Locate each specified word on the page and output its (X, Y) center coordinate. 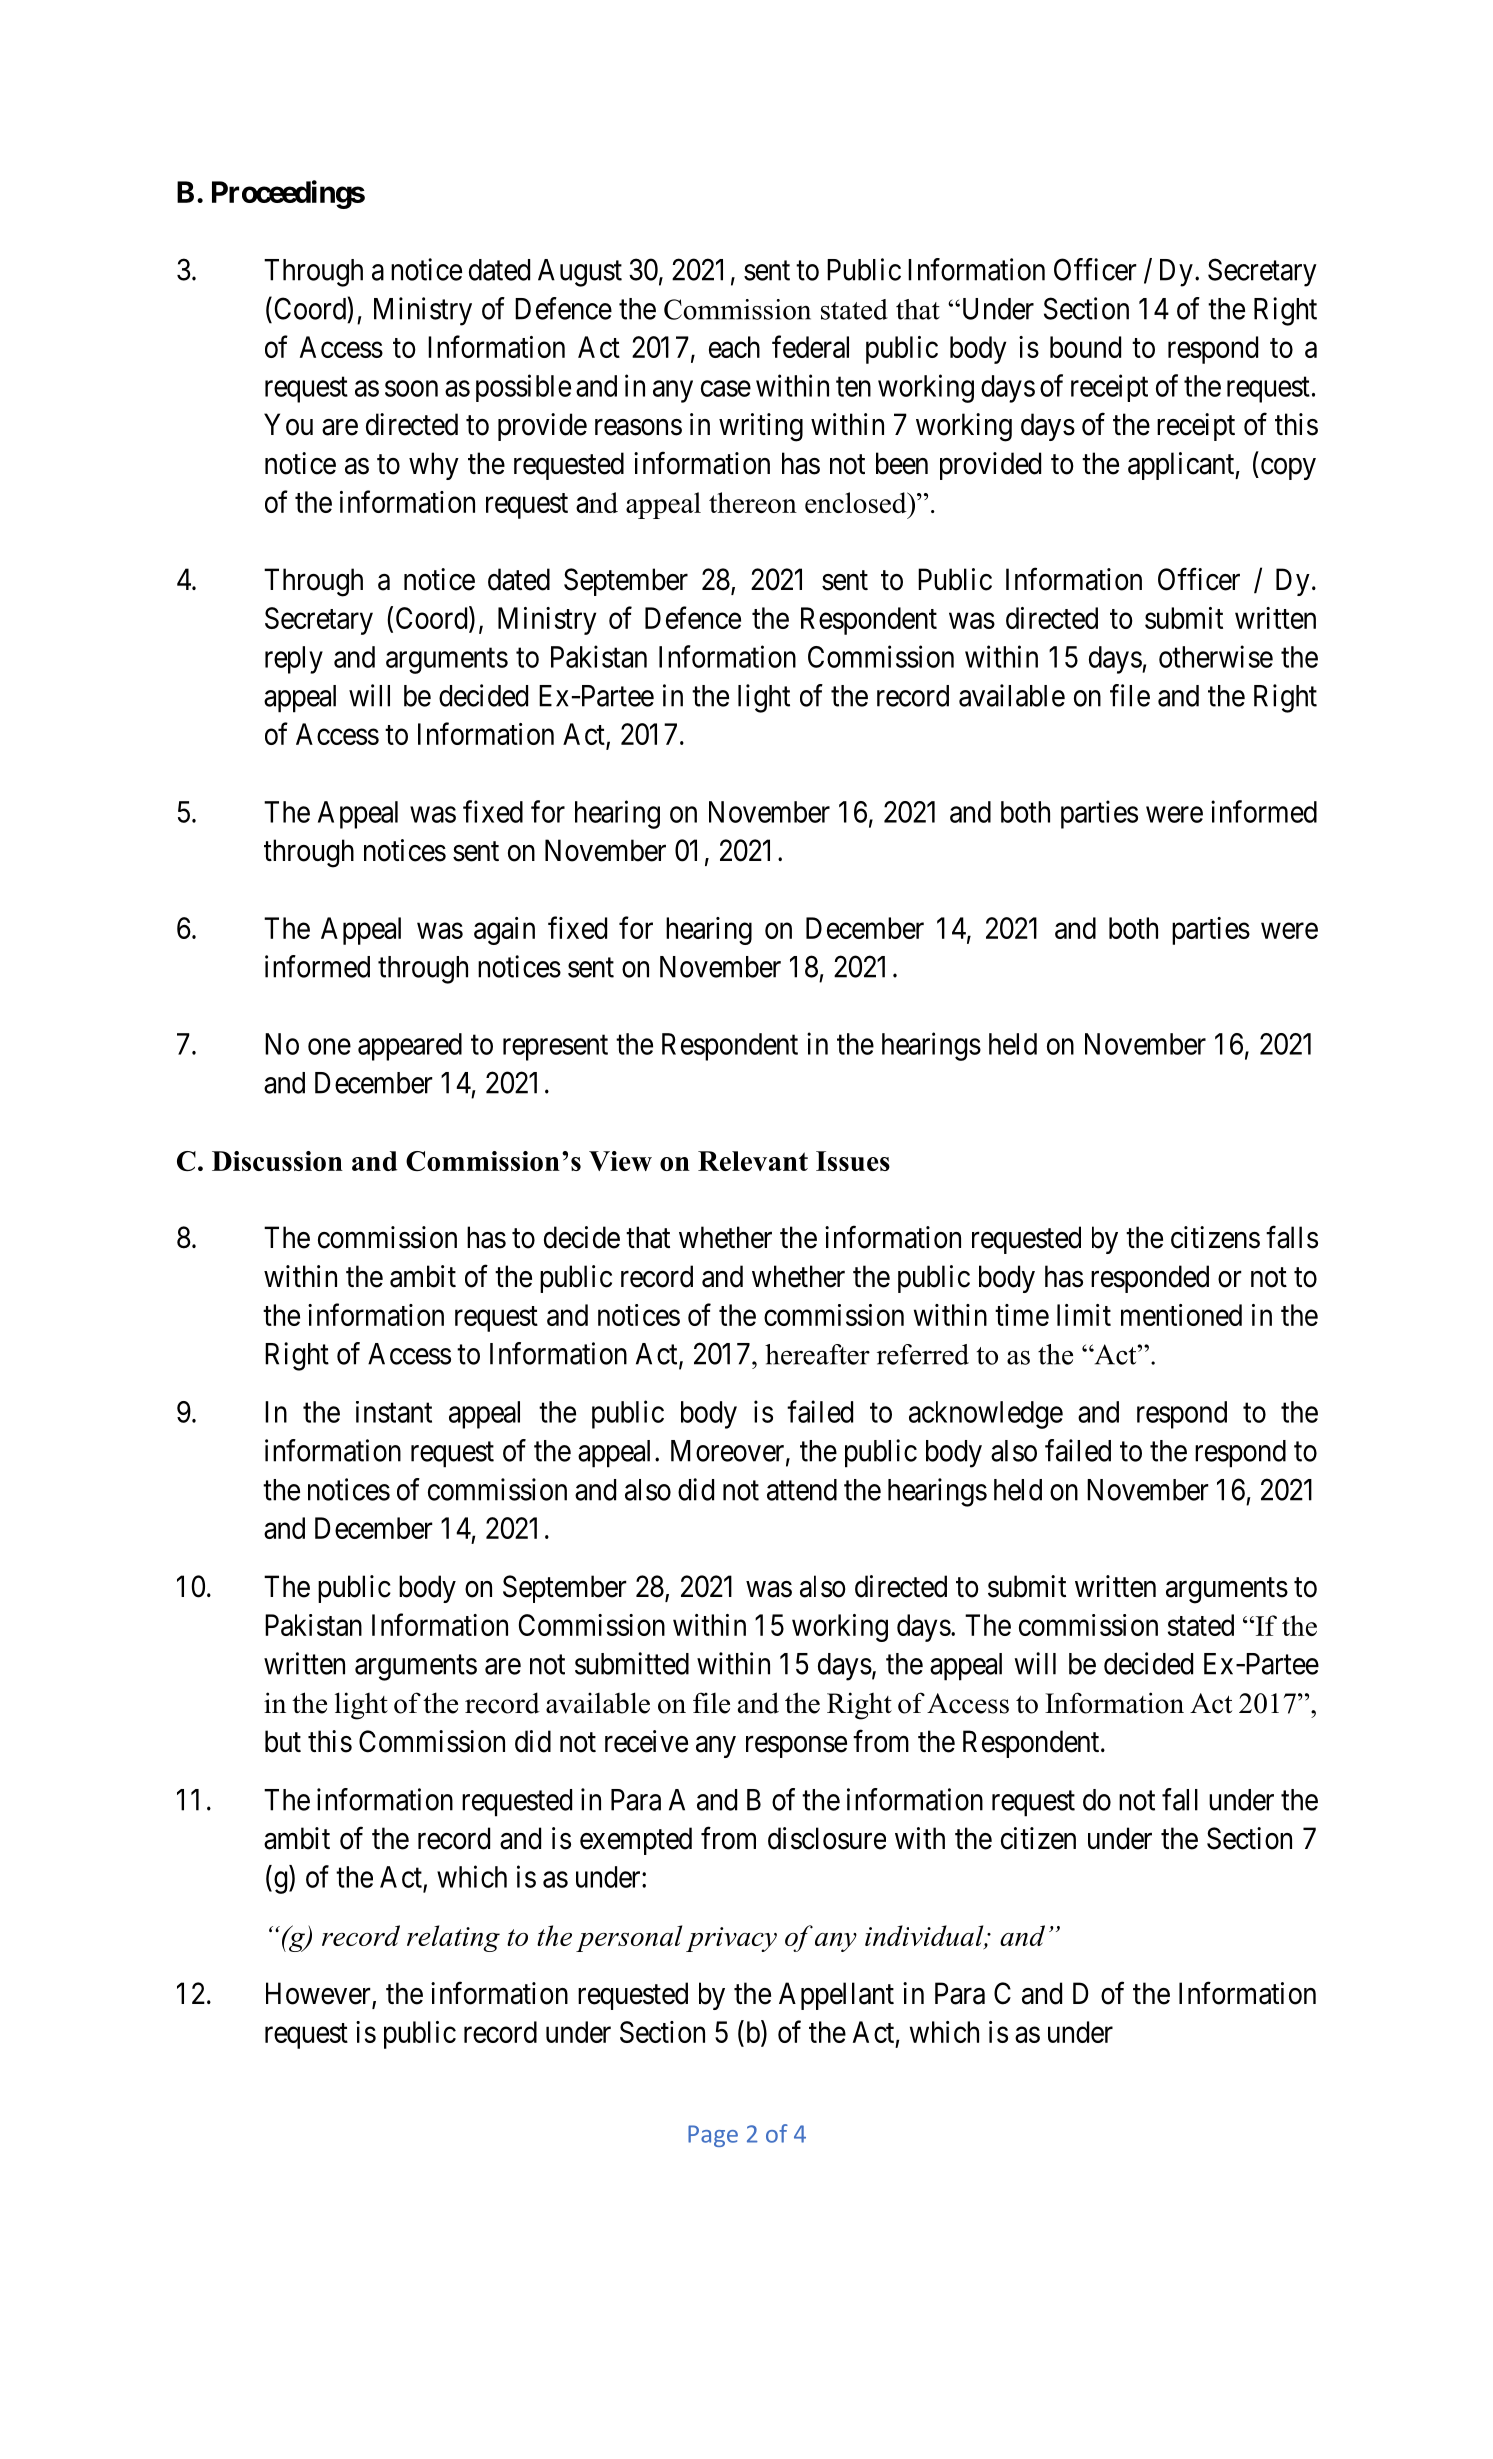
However (319, 1994)
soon (411, 388)
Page (713, 2136)
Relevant (753, 1161)
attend (802, 1490)
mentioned (1181, 1315)
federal (810, 346)
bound (1085, 347)
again (504, 931)
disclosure (827, 1838)
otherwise (1216, 656)
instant (394, 1412)
